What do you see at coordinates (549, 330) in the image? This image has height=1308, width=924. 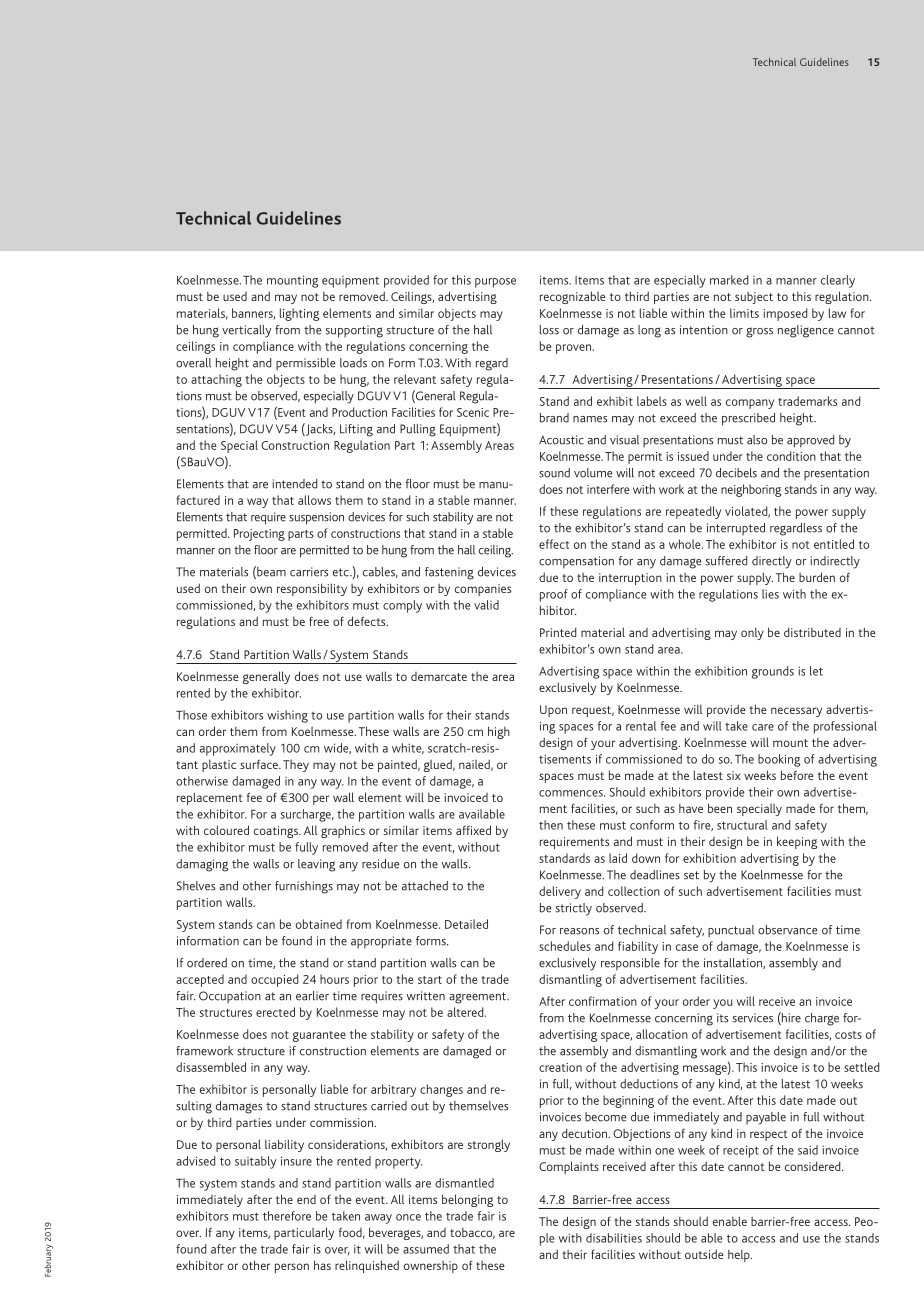 I see `loss` at bounding box center [549, 330].
